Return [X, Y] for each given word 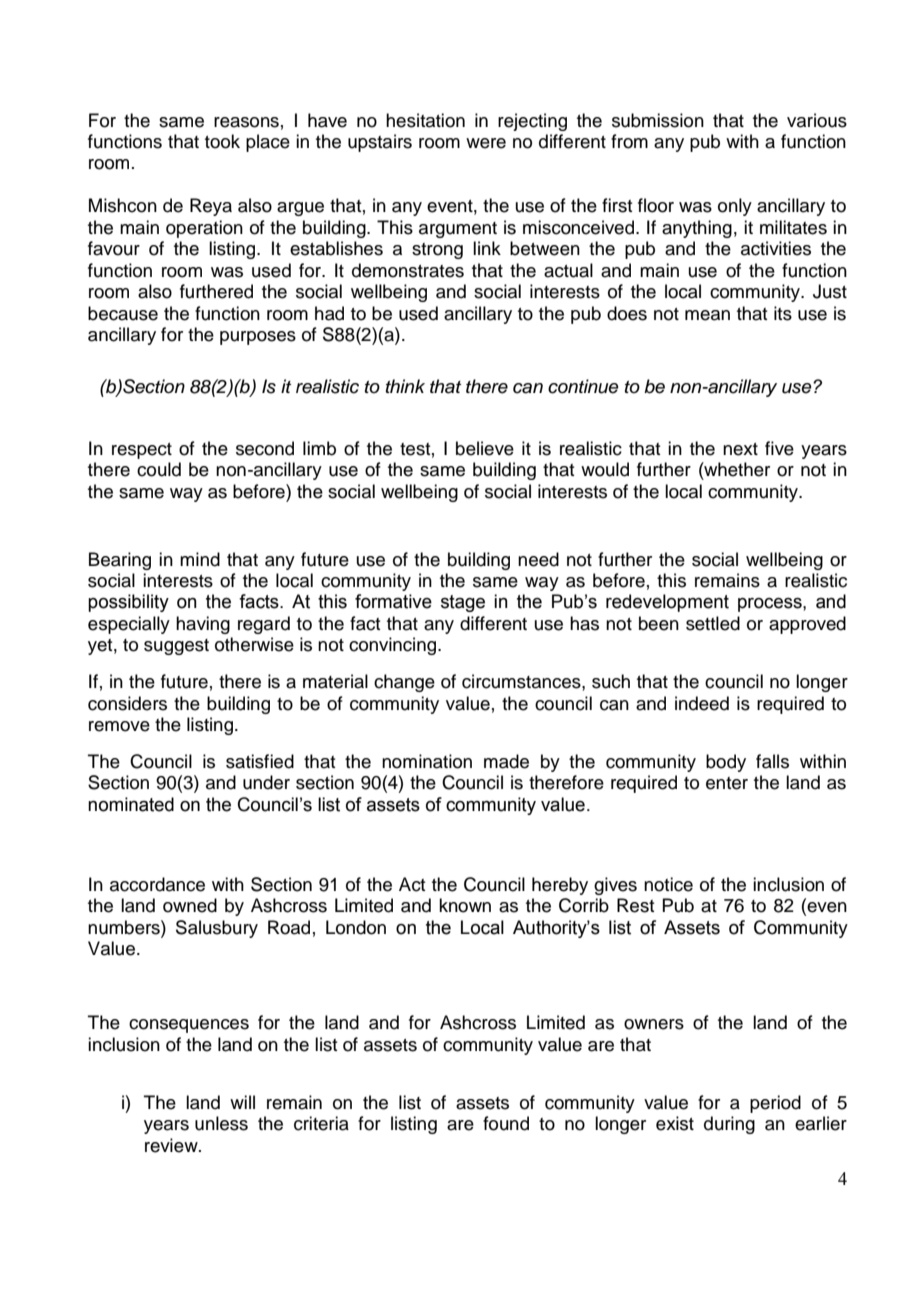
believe [485, 448]
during [729, 1125]
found [506, 1123]
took [222, 141]
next [740, 449]
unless [221, 1123]
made [506, 761]
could [159, 469]
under [266, 782]
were [486, 143]
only [735, 207]
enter [727, 783]
